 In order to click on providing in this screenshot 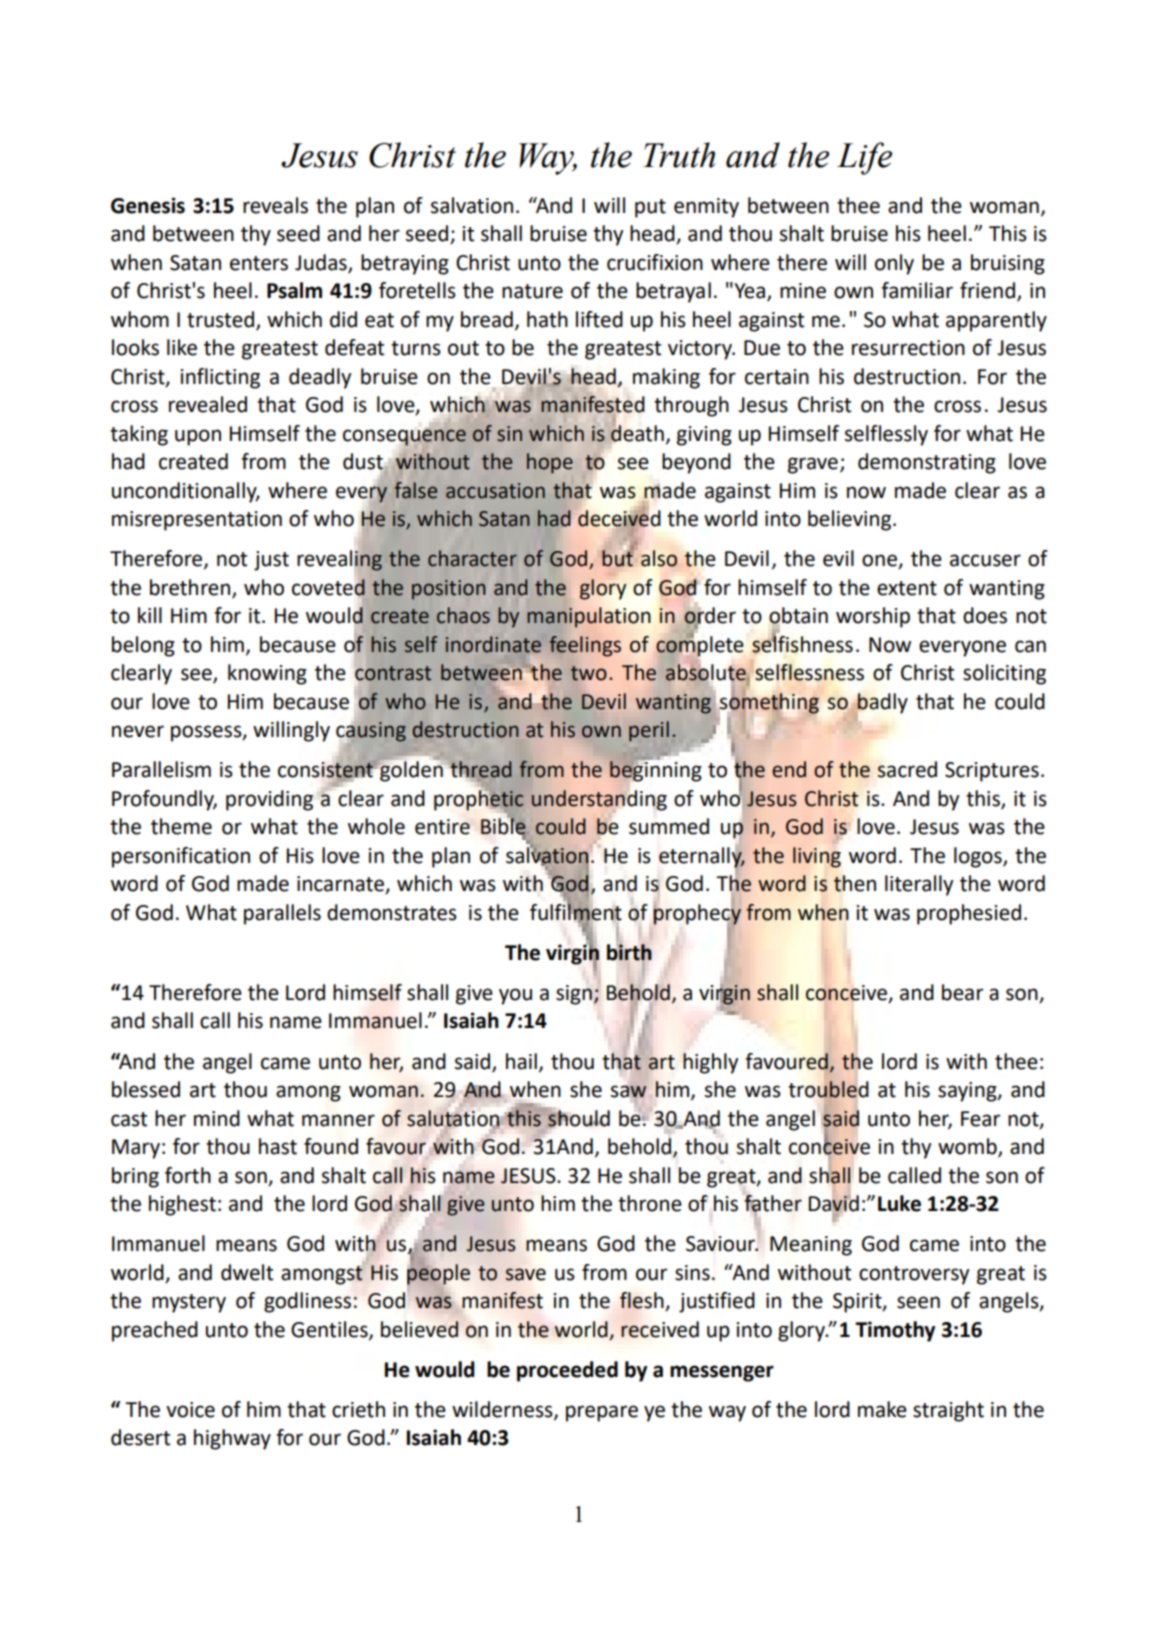, I will do `click(269, 800)`.
